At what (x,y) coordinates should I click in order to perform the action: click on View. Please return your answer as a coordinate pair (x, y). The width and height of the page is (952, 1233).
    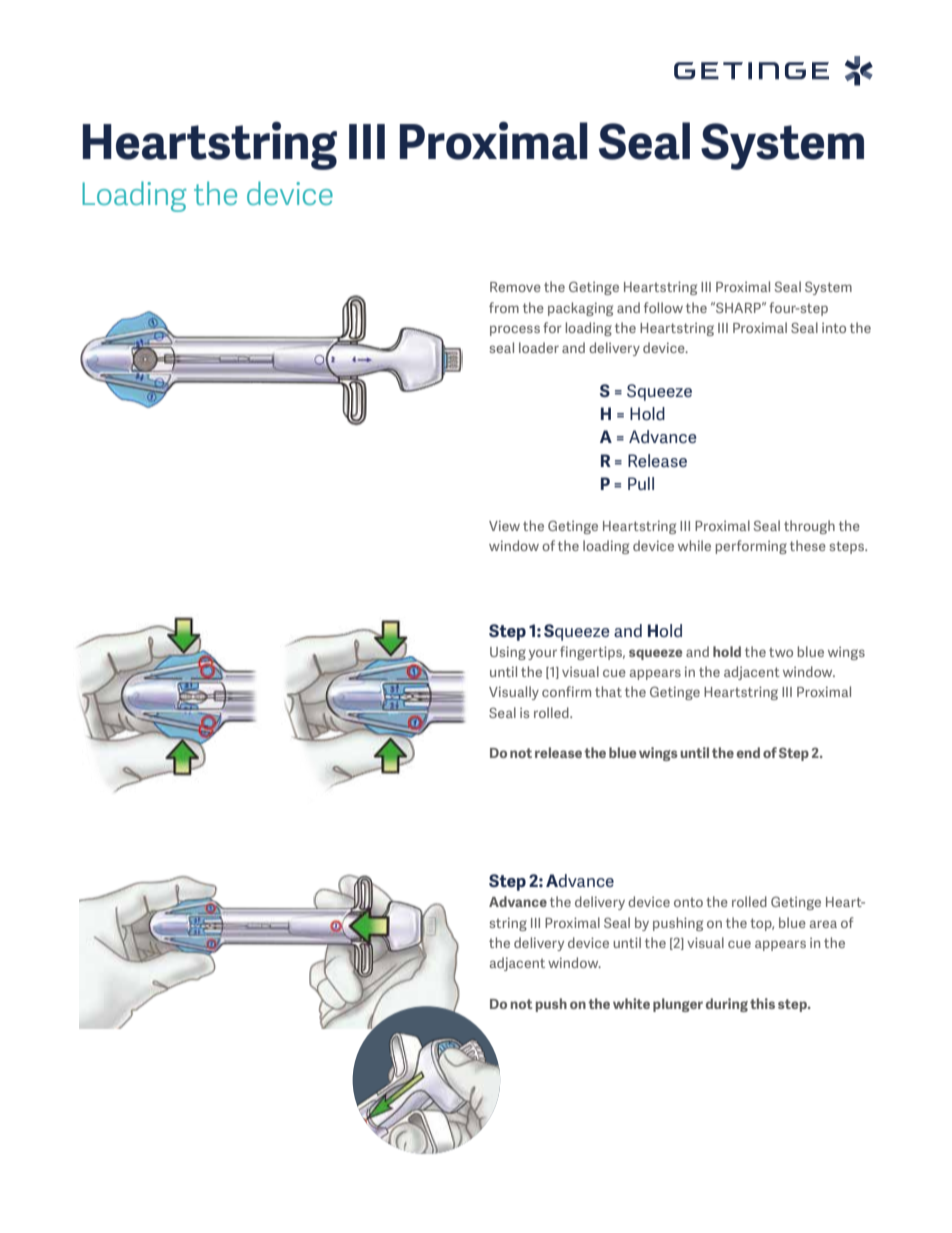
    Looking at the image, I should click on (504, 525).
